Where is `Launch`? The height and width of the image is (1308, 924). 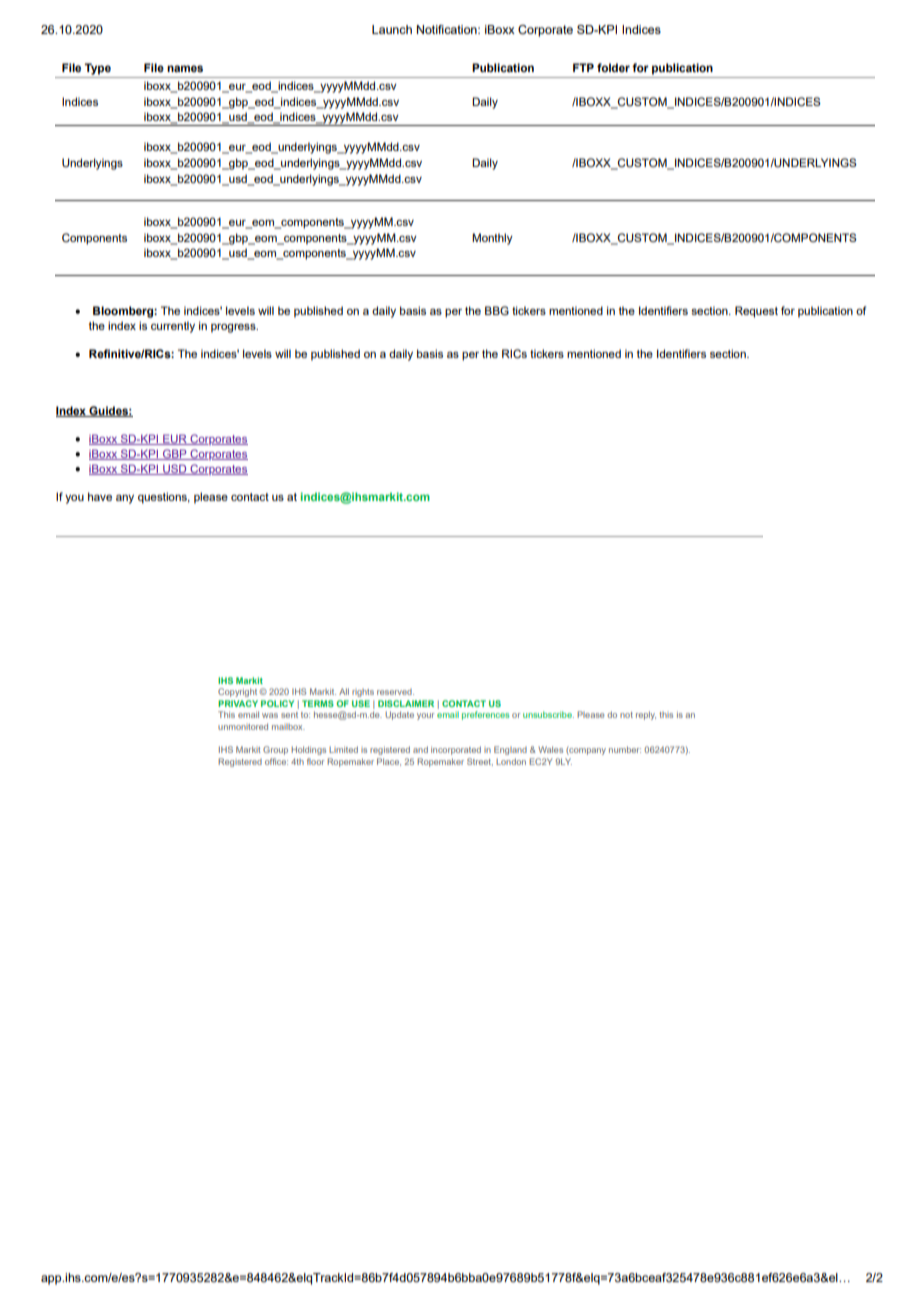 Launch is located at coordinates (392, 29).
